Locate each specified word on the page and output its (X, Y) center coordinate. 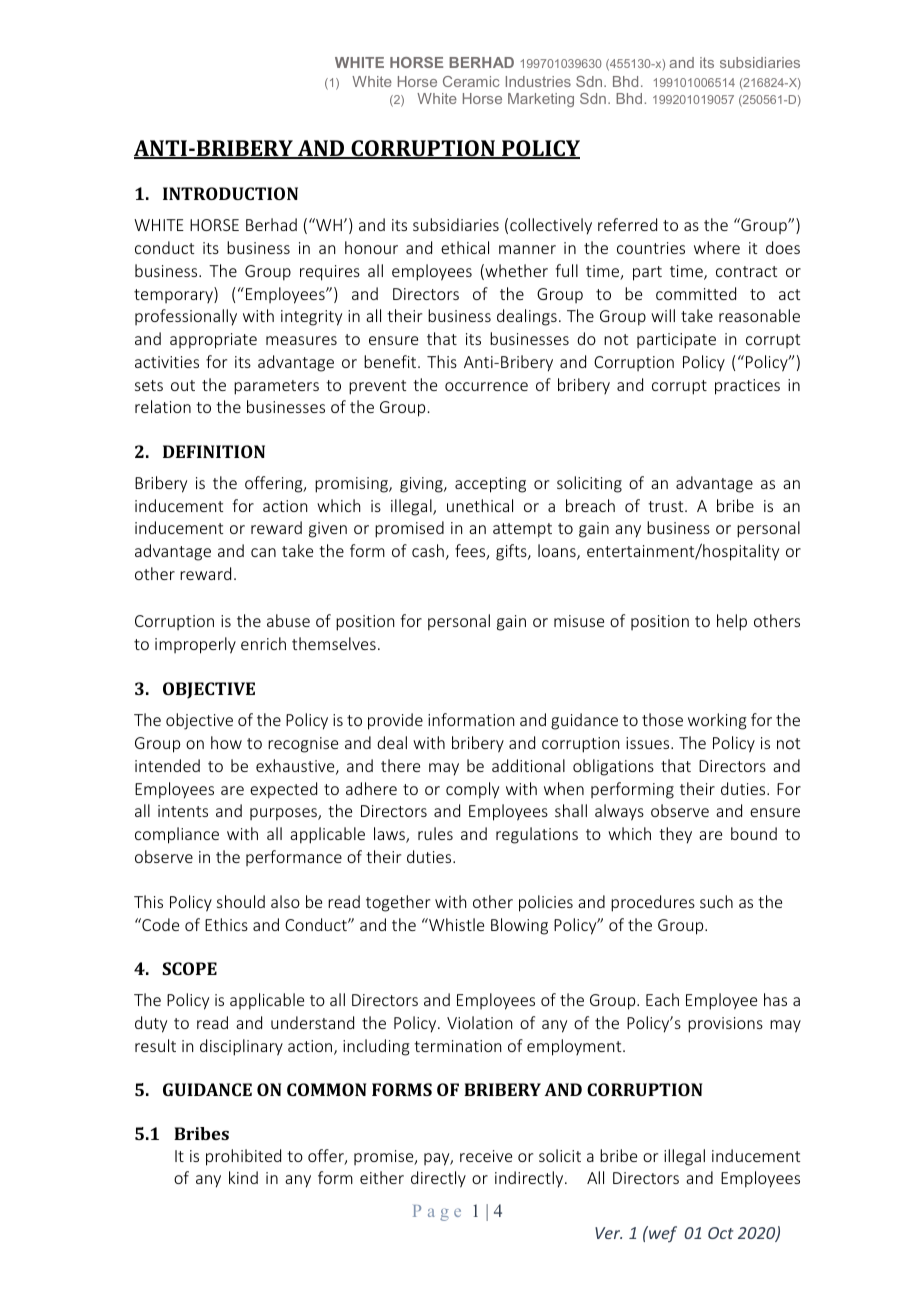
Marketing (541, 100)
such (716, 901)
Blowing (519, 926)
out (183, 385)
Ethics (226, 924)
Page (437, 1213)
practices (747, 387)
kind (243, 1177)
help (732, 622)
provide (395, 721)
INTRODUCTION (230, 193)
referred (627, 224)
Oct (721, 1233)
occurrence (486, 386)
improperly (195, 645)
